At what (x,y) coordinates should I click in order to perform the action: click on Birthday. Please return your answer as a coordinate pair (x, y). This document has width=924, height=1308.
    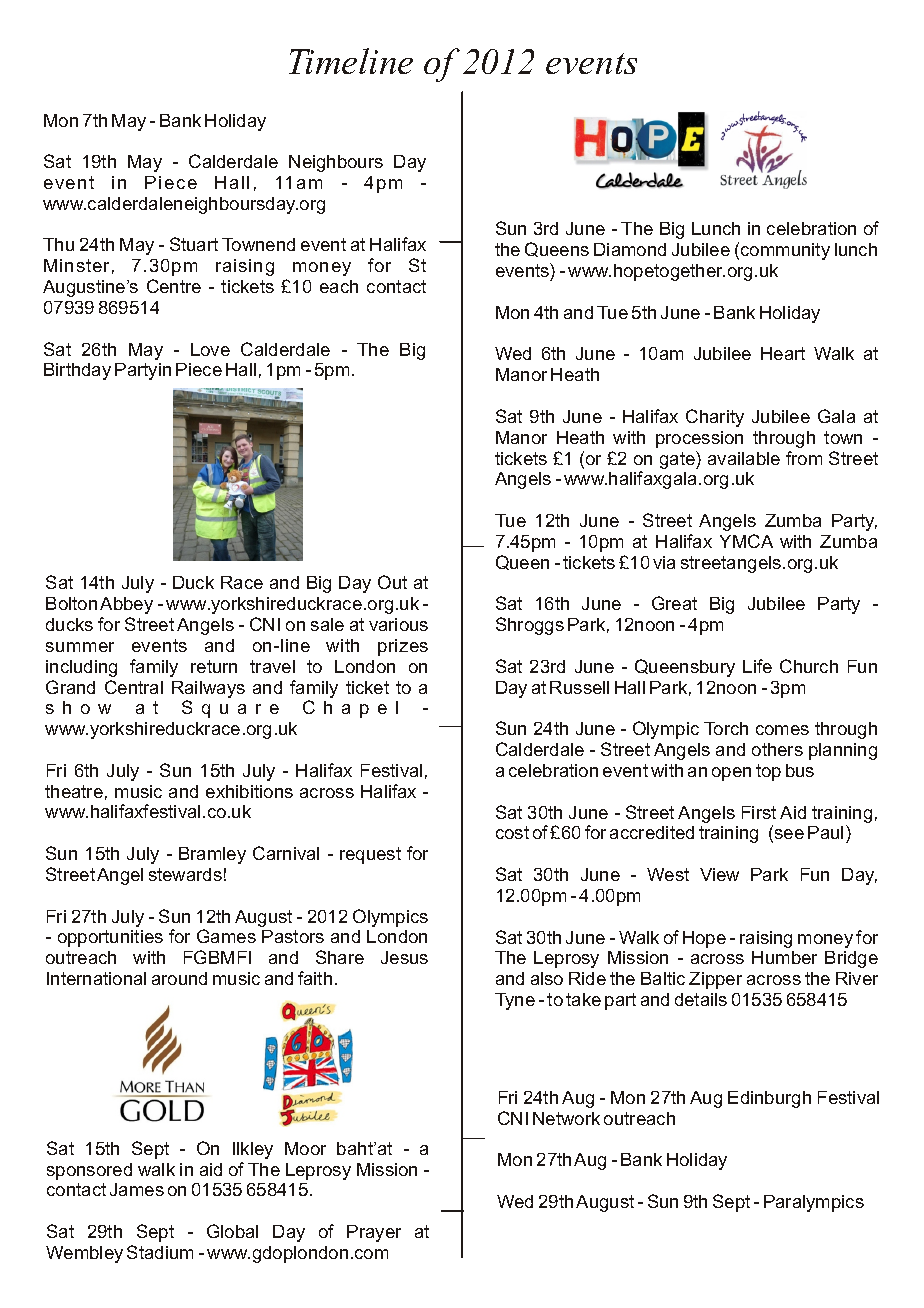
    Looking at the image, I should click on (77, 371).
